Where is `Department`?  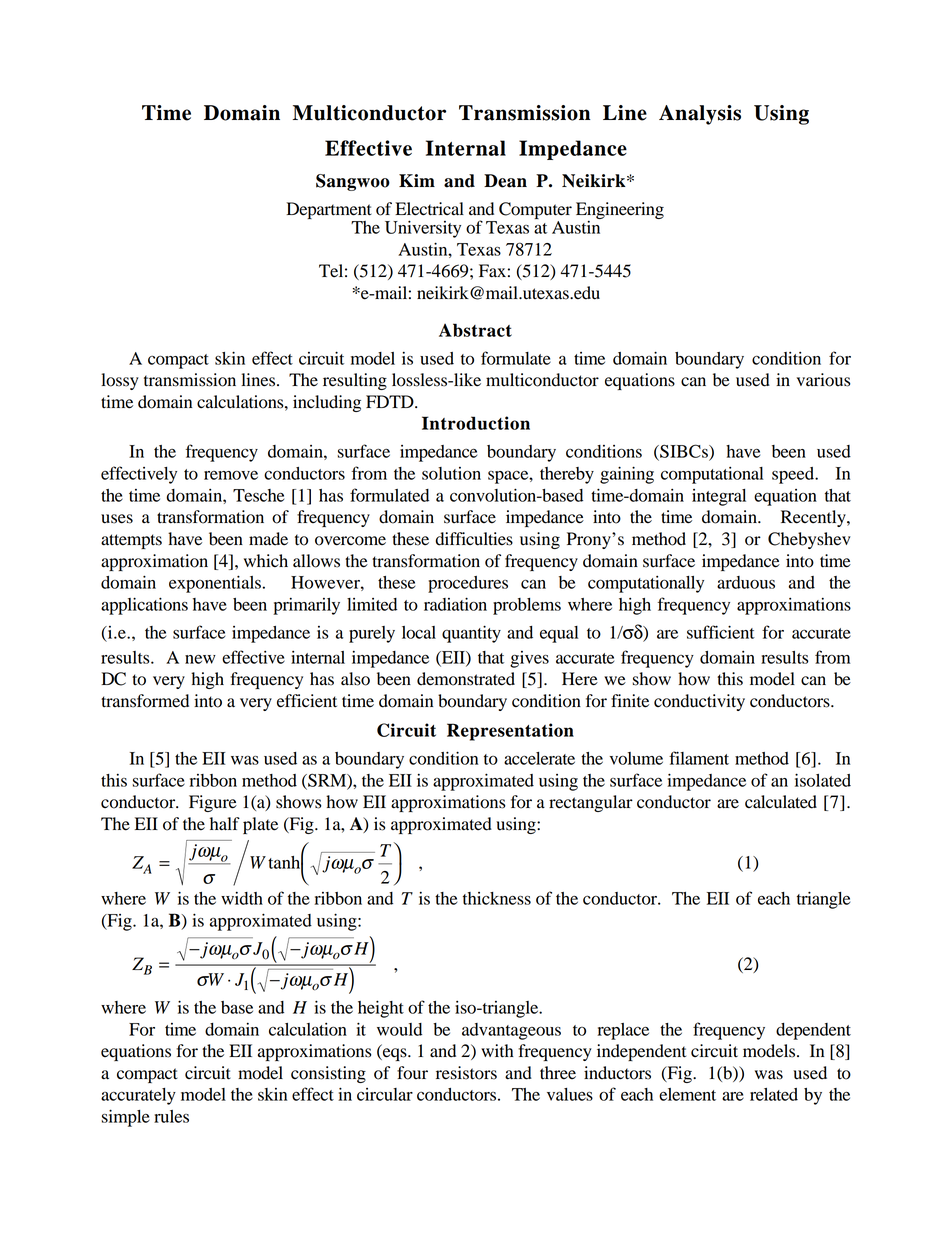
Department is located at coordinates (329, 210).
